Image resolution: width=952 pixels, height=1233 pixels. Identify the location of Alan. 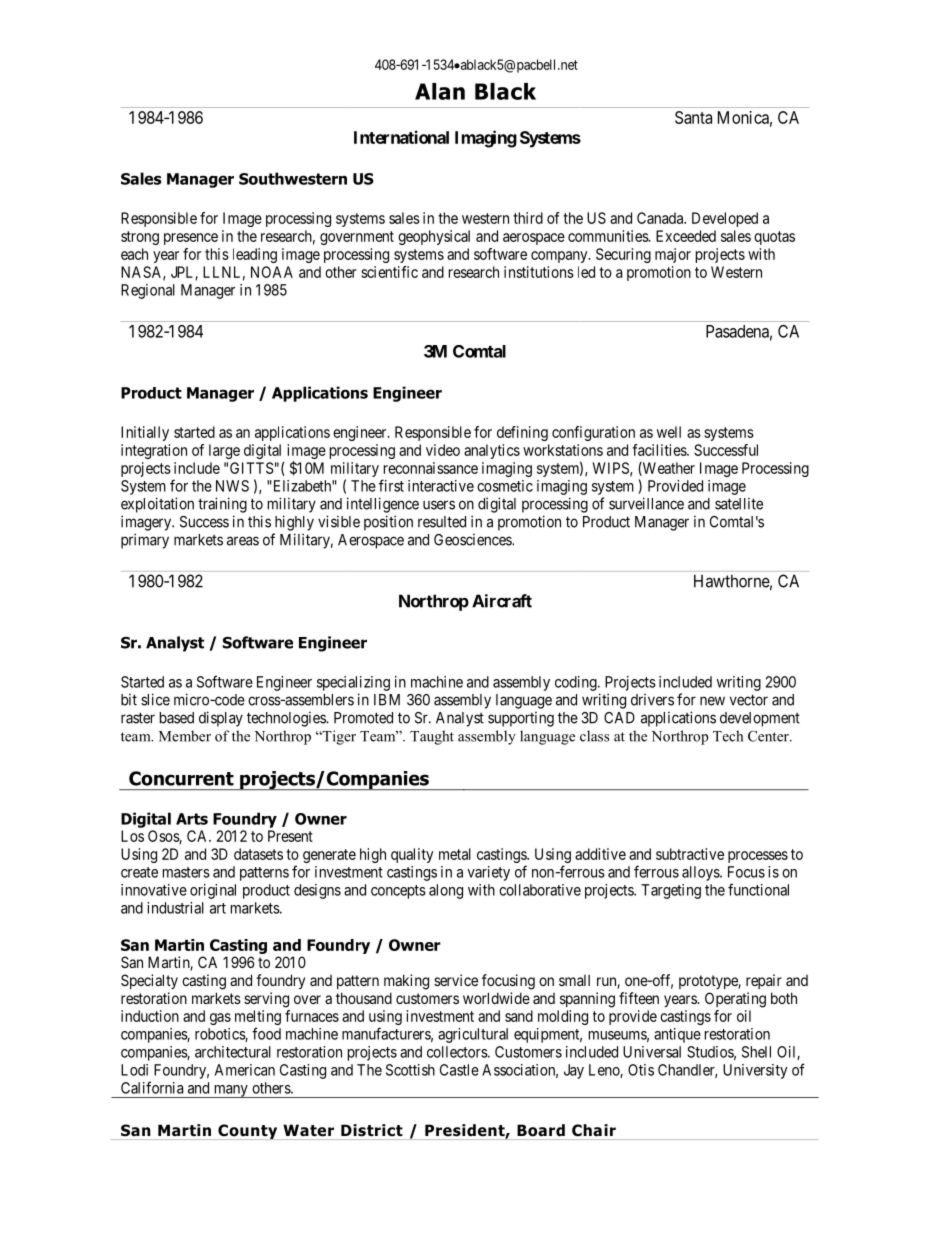
(440, 91).
